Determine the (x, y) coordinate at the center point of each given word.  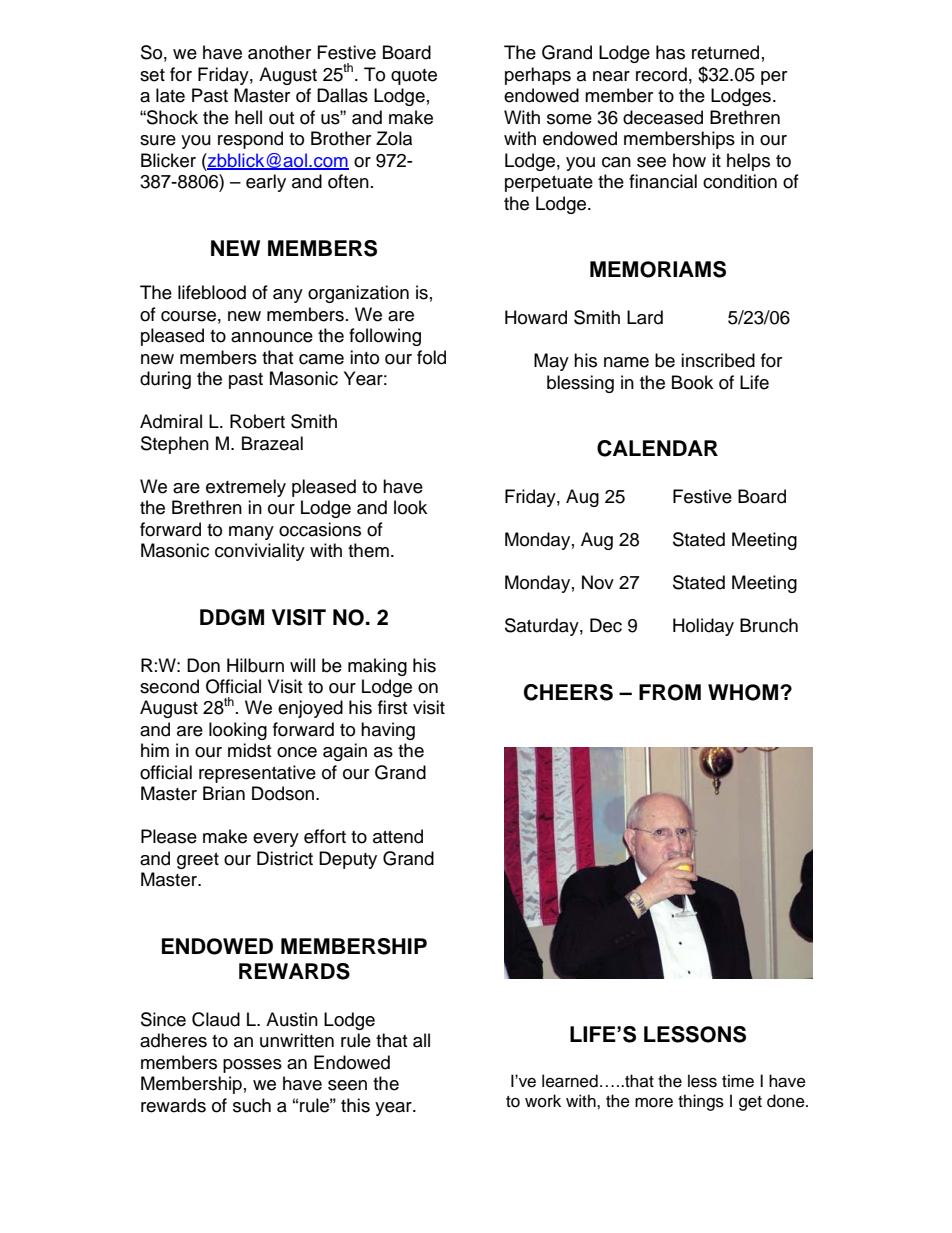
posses (252, 1066)
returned (725, 52)
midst (249, 750)
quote (414, 77)
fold (431, 357)
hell (248, 117)
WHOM (744, 692)
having (388, 731)
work (543, 1101)
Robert (257, 421)
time (738, 1081)
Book (692, 382)
